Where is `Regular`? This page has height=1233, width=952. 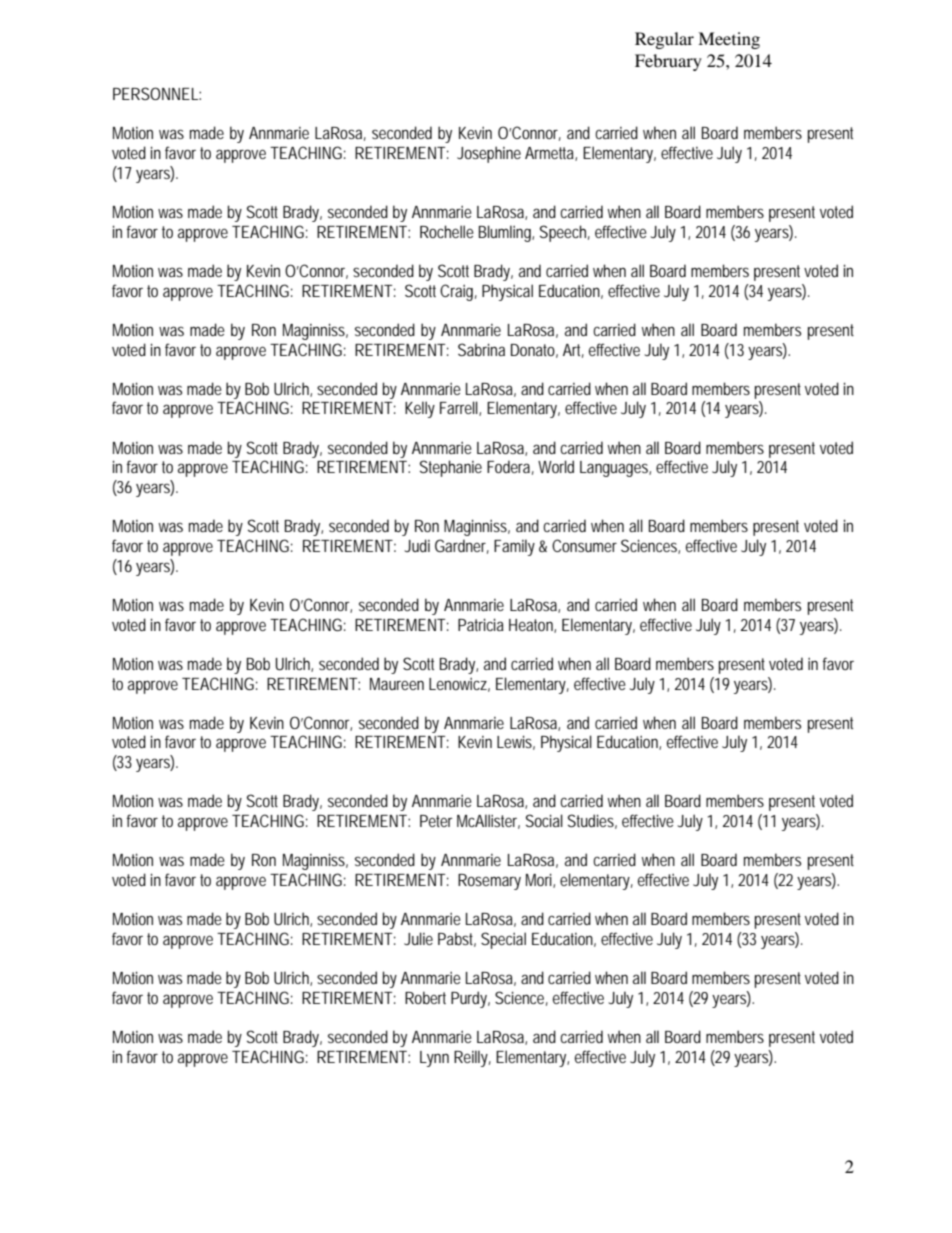 Regular is located at coordinates (664, 40).
